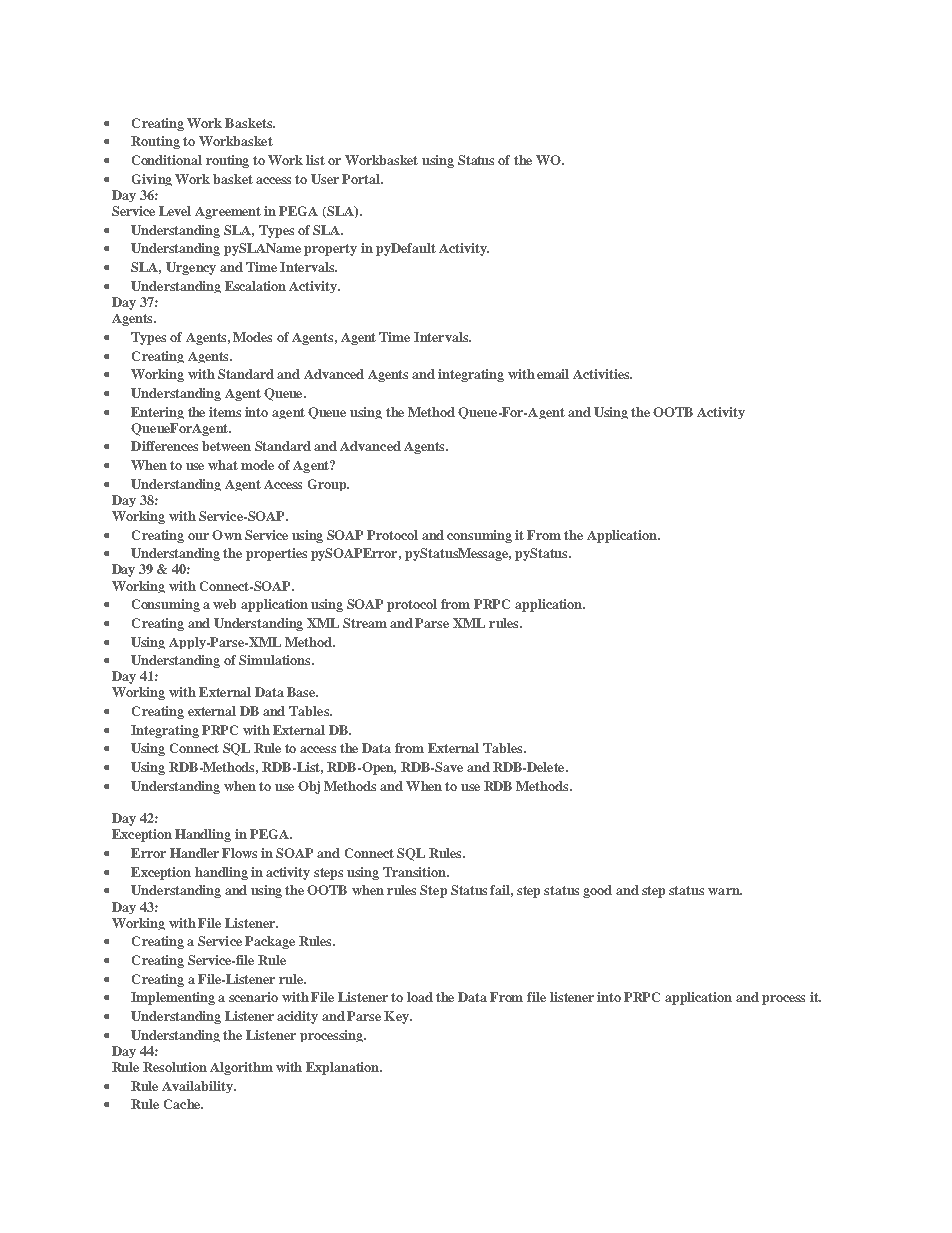 This document has width=952, height=1233. I want to click on Handler, so click(194, 853).
